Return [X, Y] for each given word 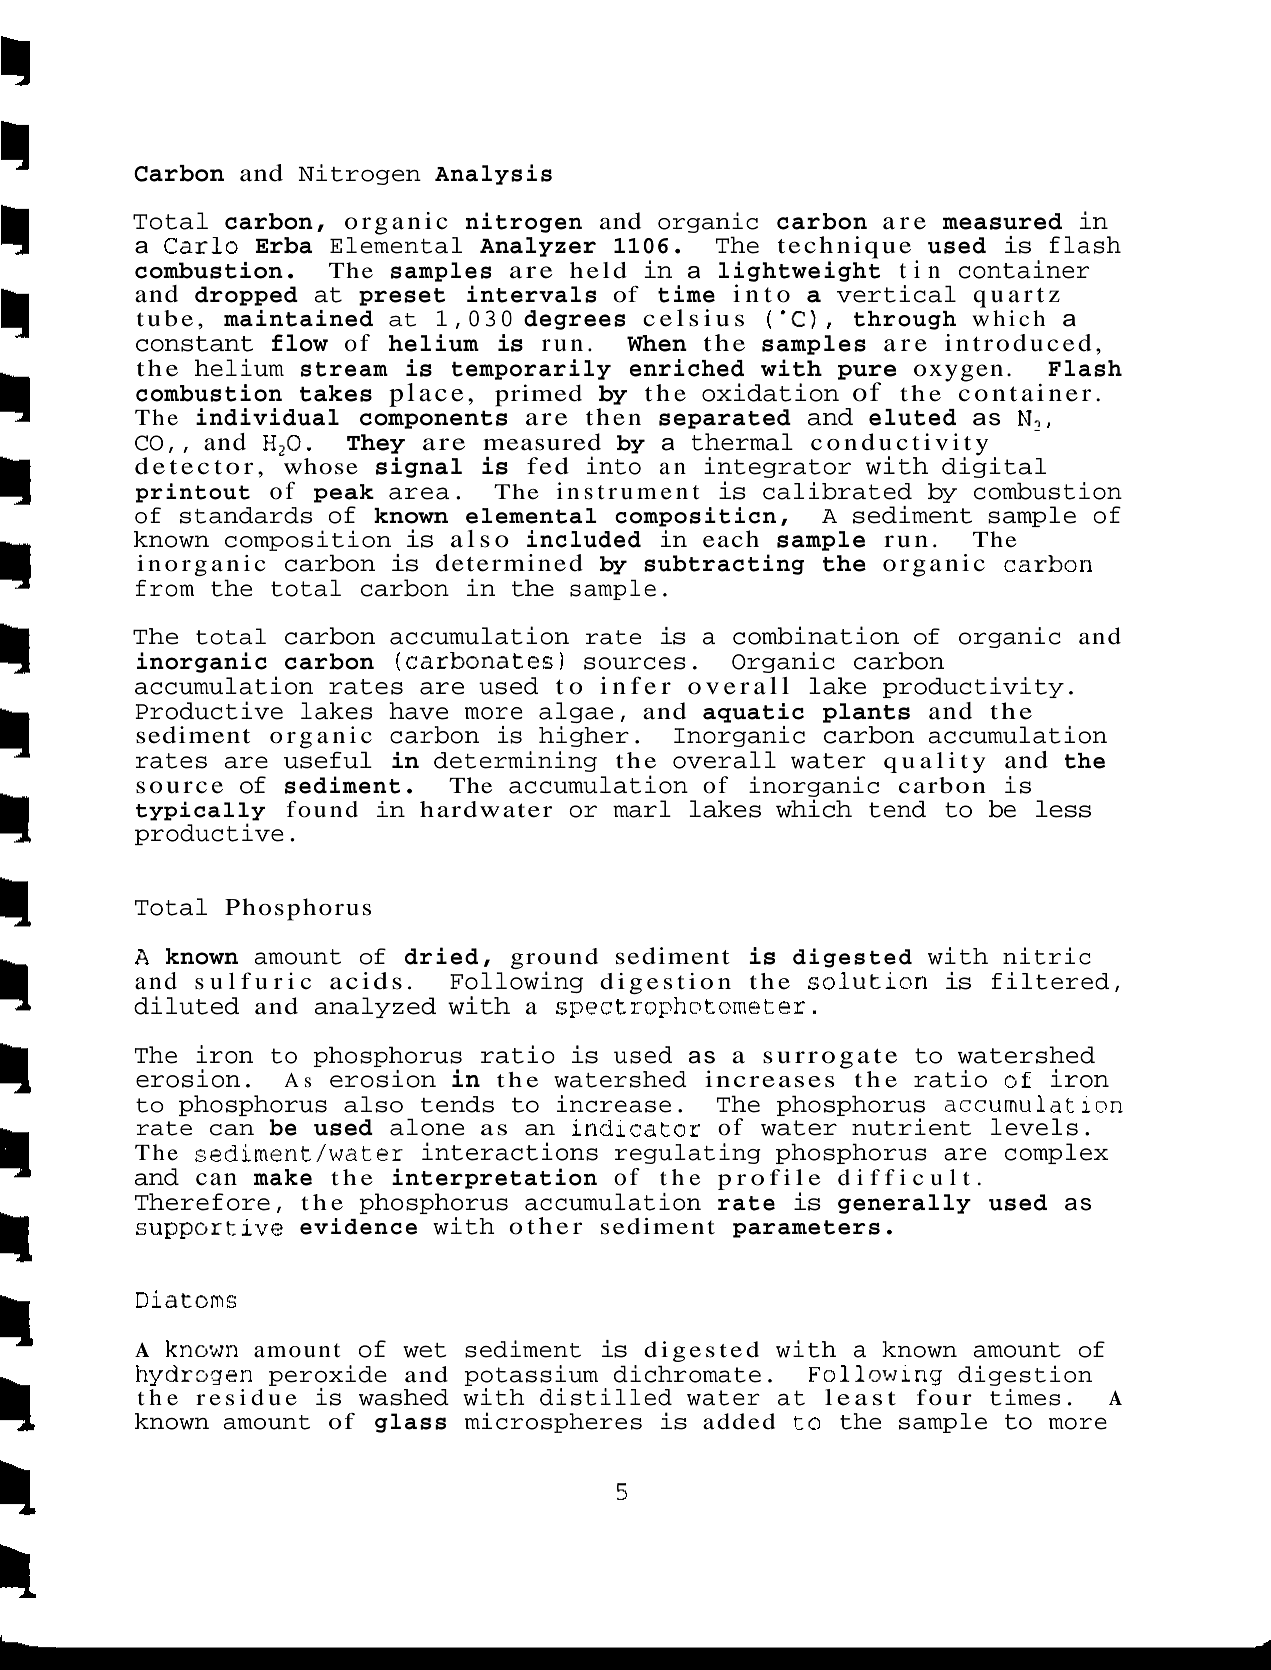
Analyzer [538, 247]
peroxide [328, 1375]
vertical [896, 294]
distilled [606, 1397]
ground [554, 958]
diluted [186, 1005]
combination [816, 635]
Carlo [201, 245]
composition [308, 540]
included [584, 539]
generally [904, 1204]
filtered [1050, 981]
